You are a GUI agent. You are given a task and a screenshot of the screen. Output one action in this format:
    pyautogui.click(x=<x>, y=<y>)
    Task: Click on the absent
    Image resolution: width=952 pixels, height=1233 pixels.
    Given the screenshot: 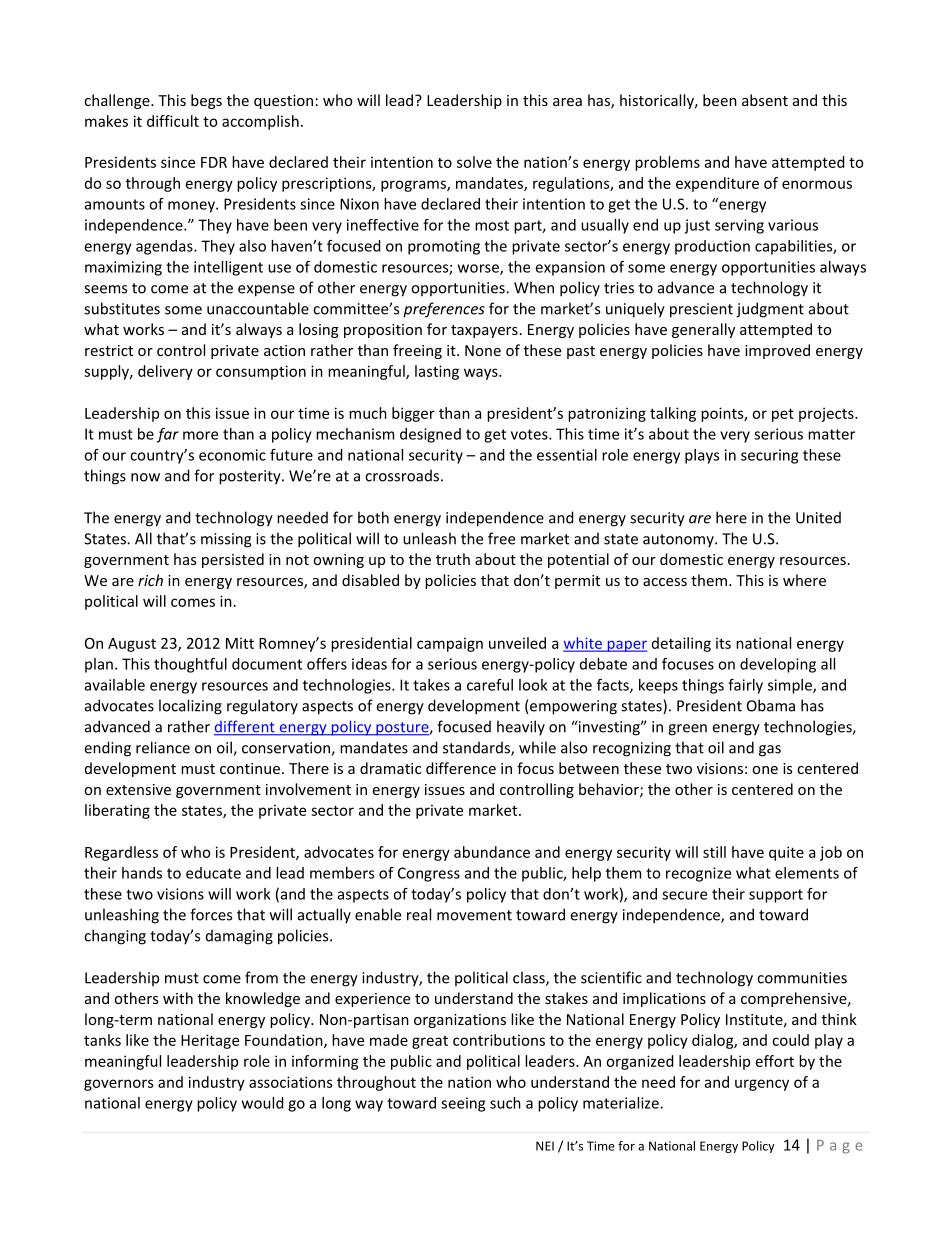 What is the action you would take?
    pyautogui.click(x=765, y=100)
